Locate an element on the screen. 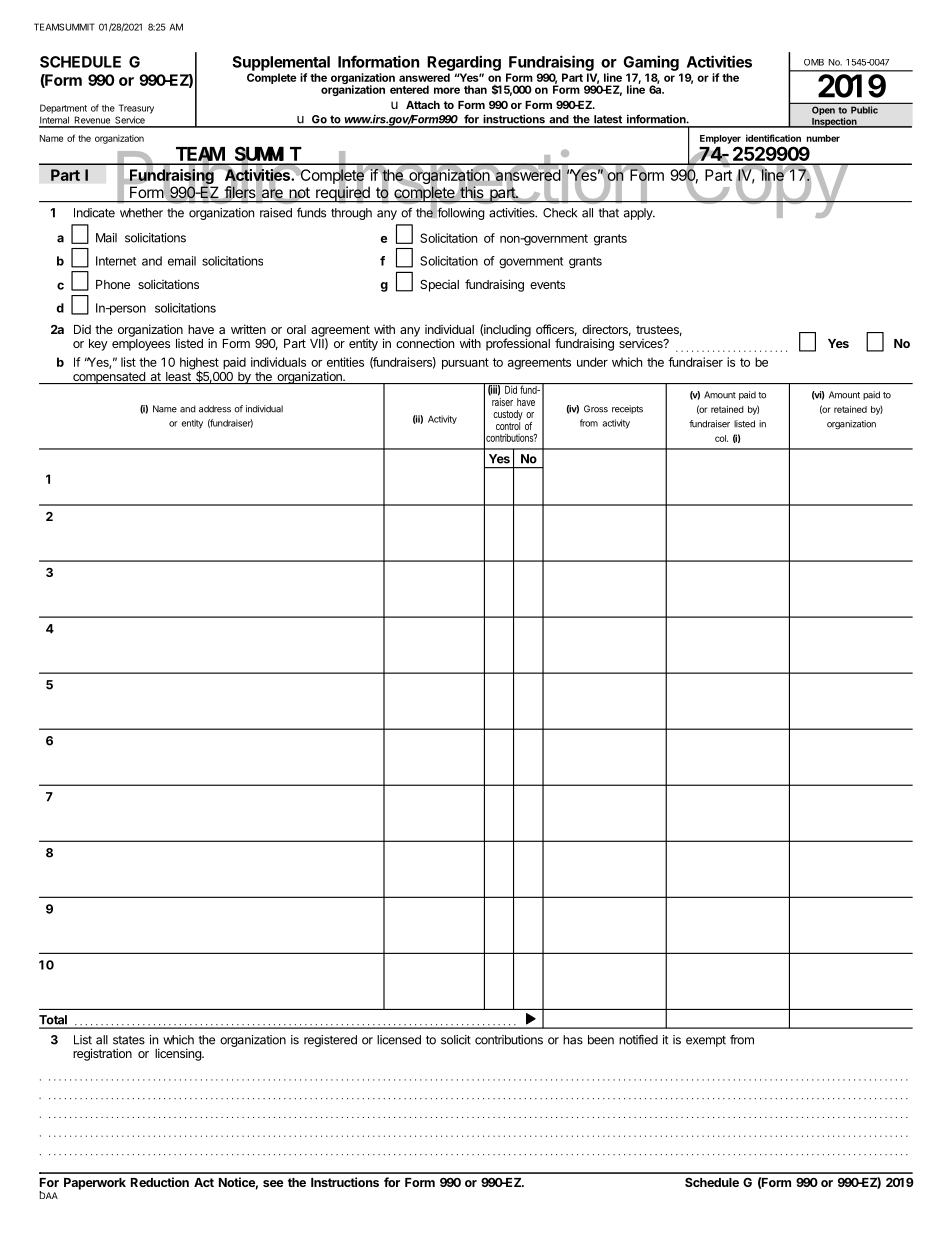  Reduction is located at coordinates (160, 1182).
